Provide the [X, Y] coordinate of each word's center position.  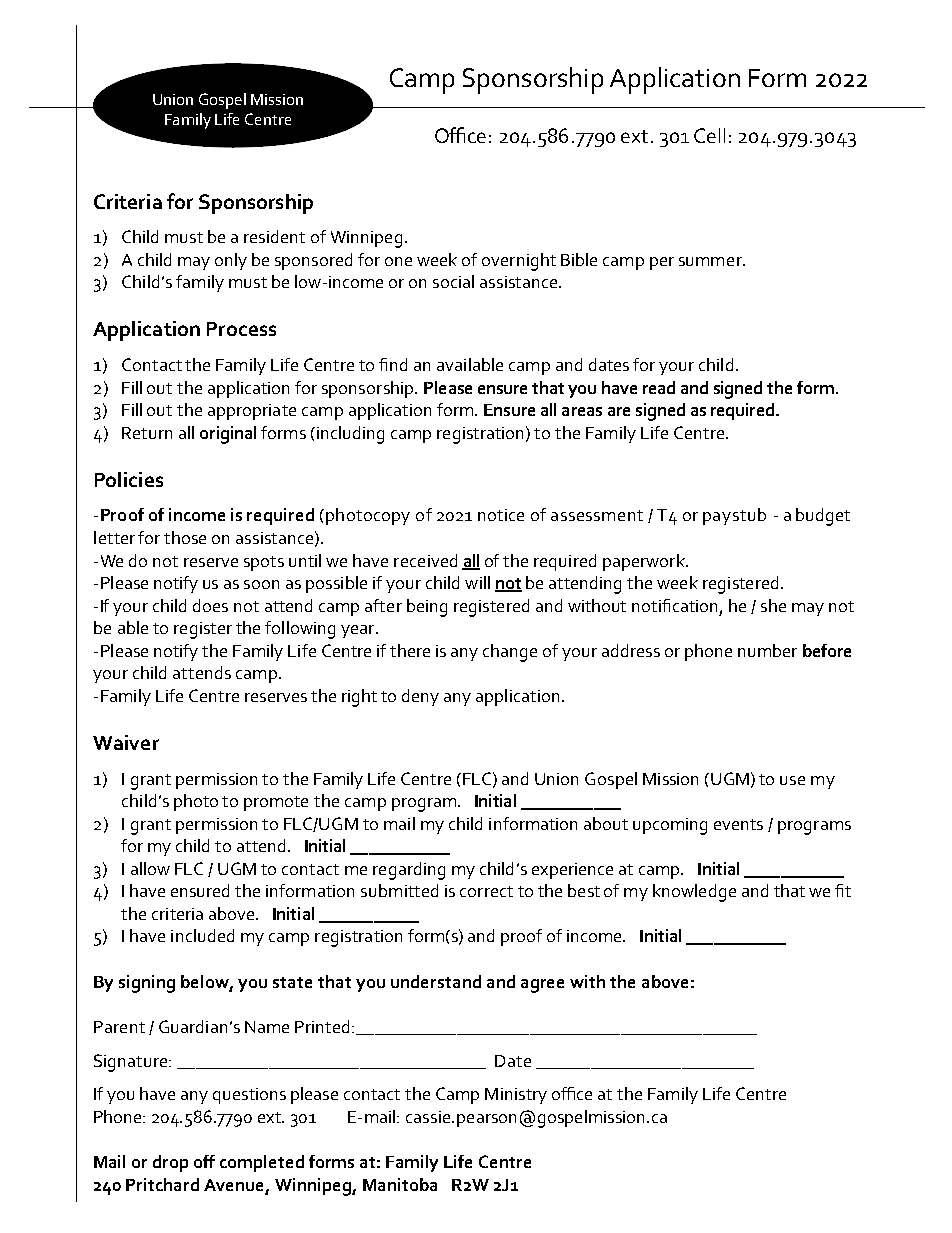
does [210, 605]
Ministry [516, 1096]
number [767, 650]
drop [170, 1163]
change [510, 653]
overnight [519, 262]
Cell [709, 135]
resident [274, 236]
